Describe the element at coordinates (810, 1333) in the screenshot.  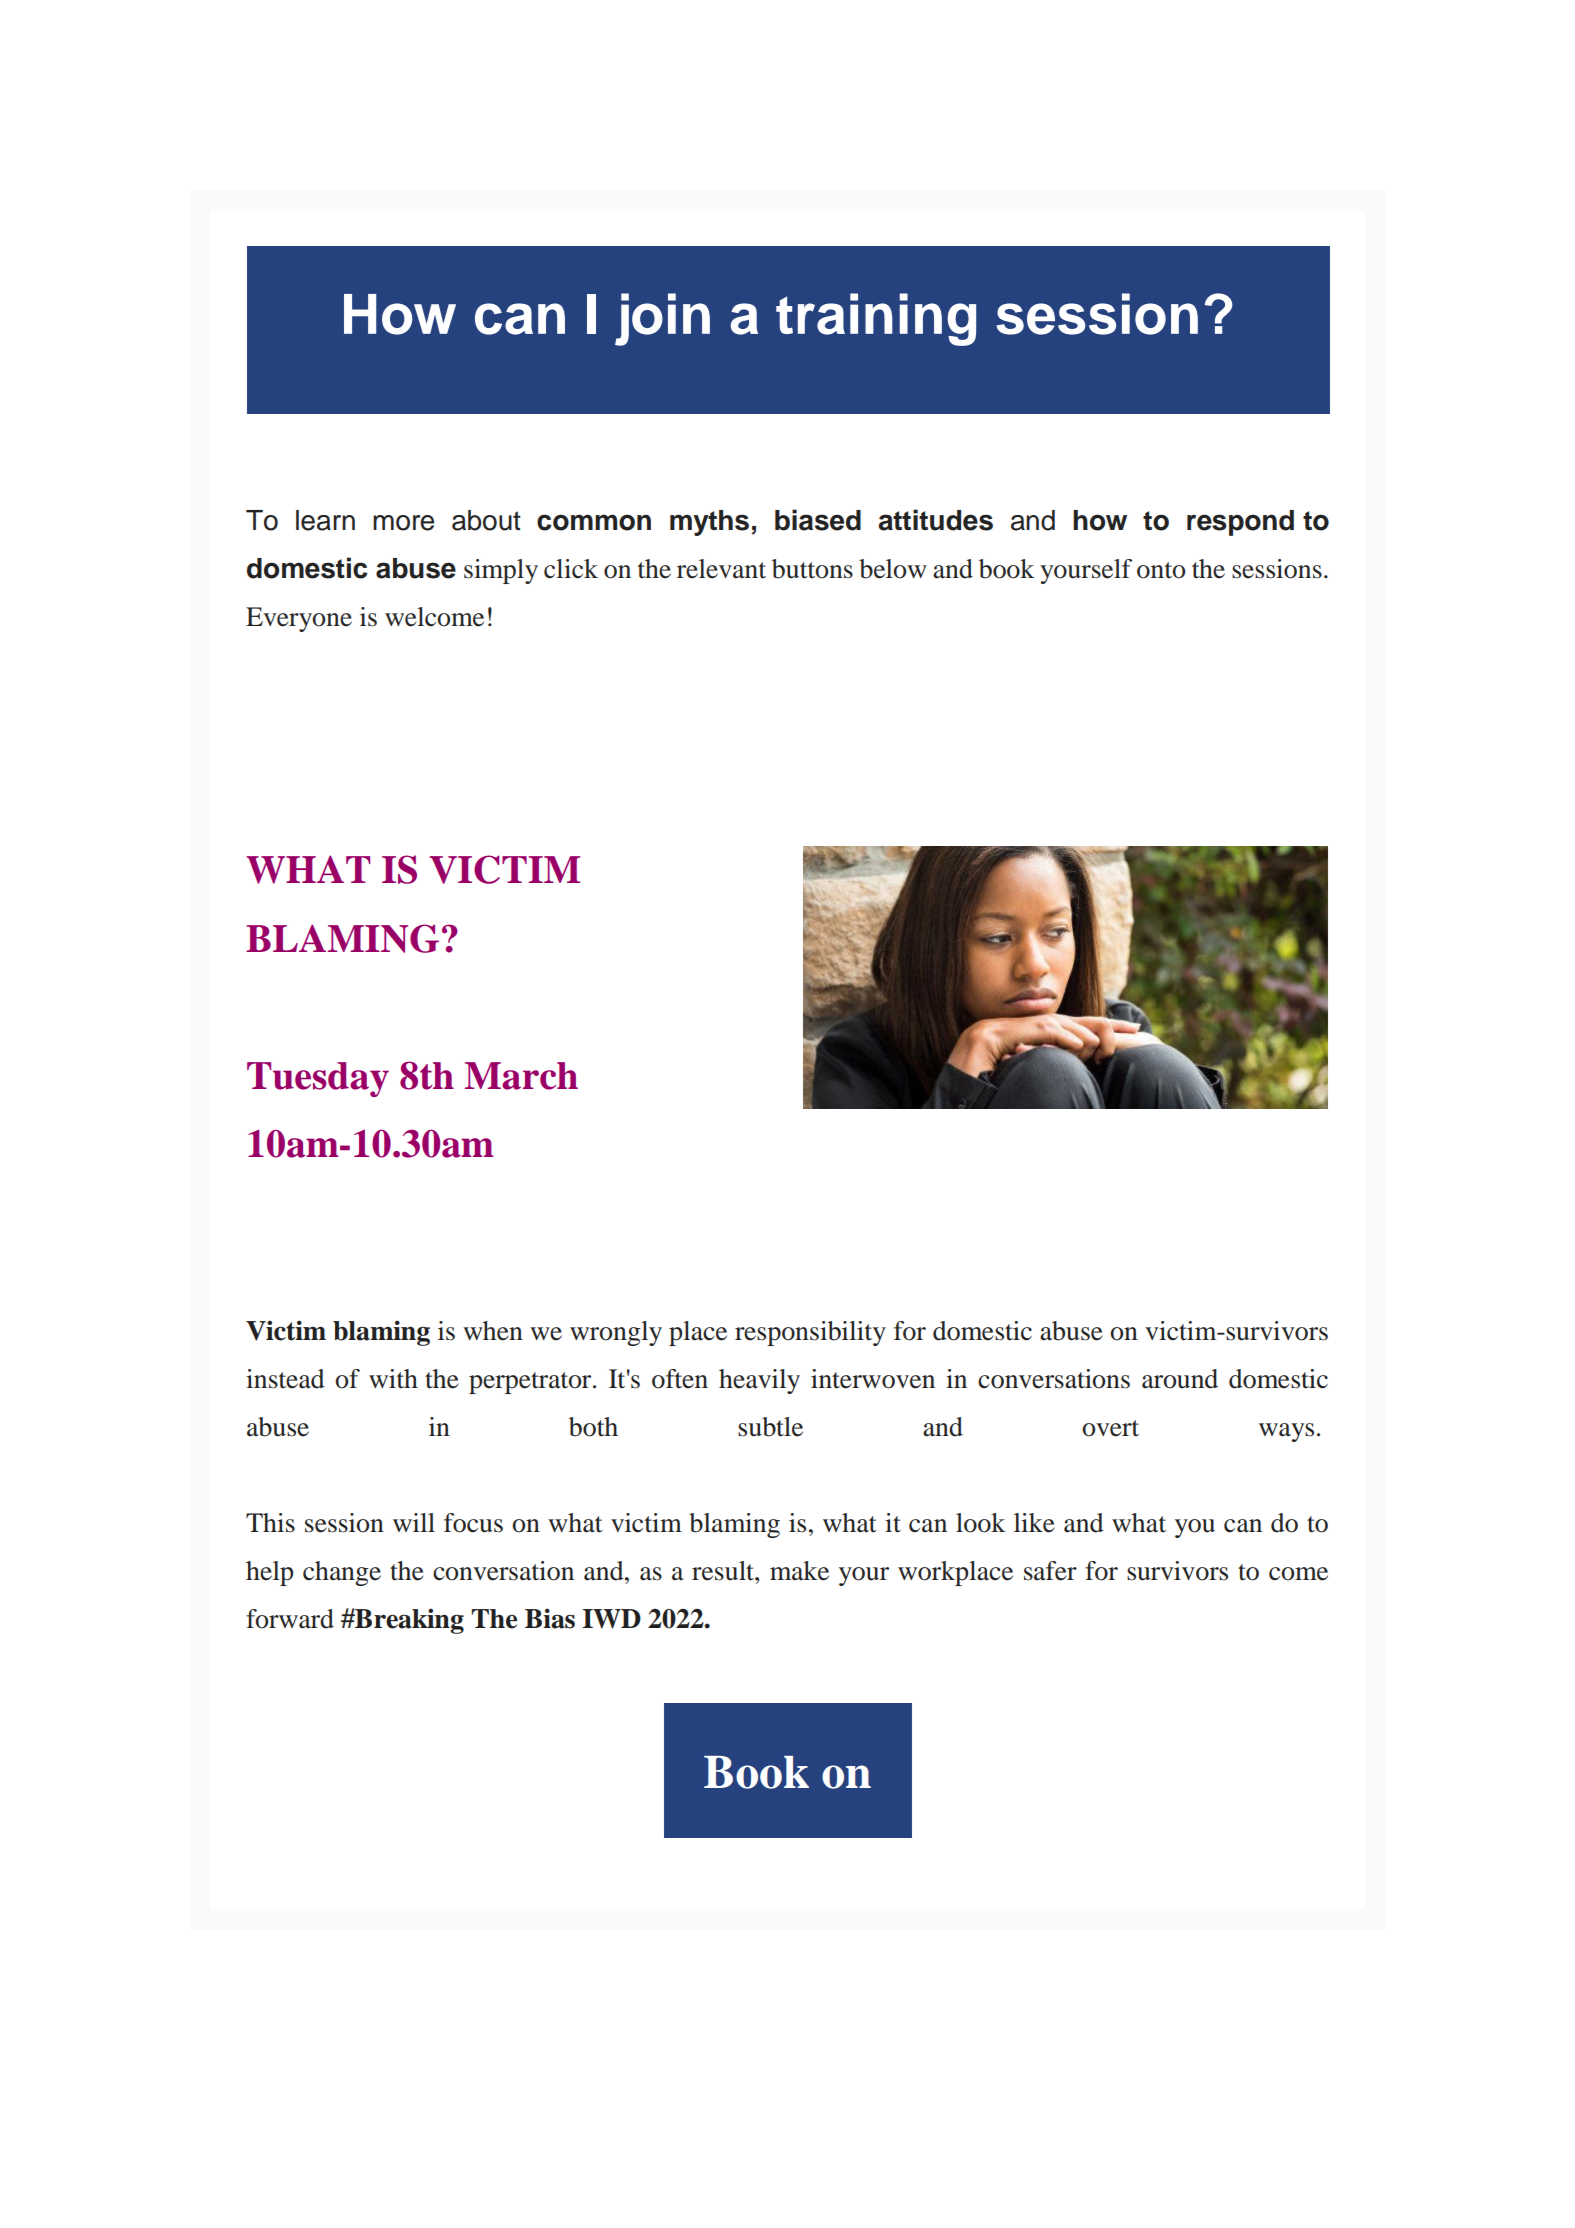
I see `responsibility` at that location.
